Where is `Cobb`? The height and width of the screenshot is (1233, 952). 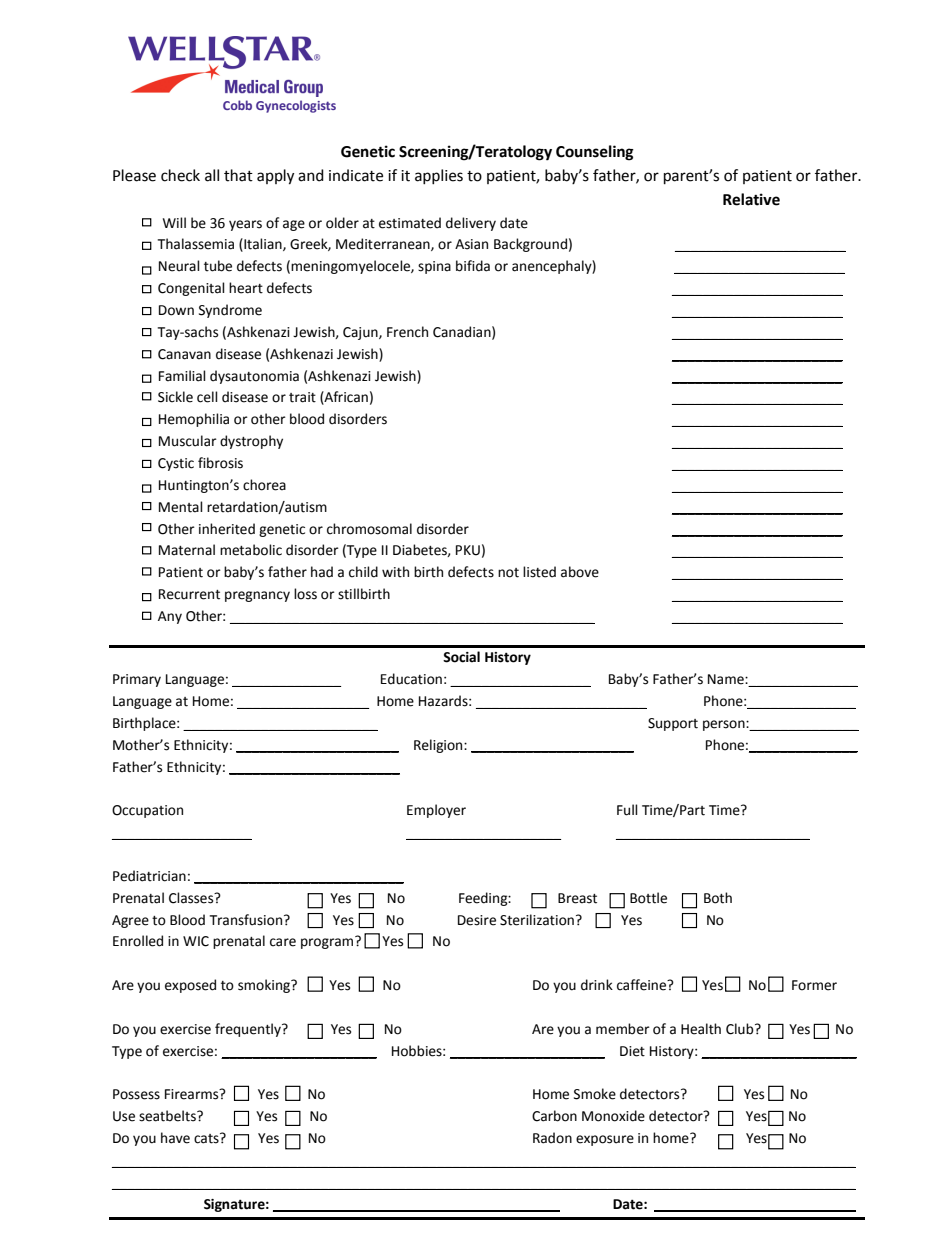 Cobb is located at coordinates (237, 105).
